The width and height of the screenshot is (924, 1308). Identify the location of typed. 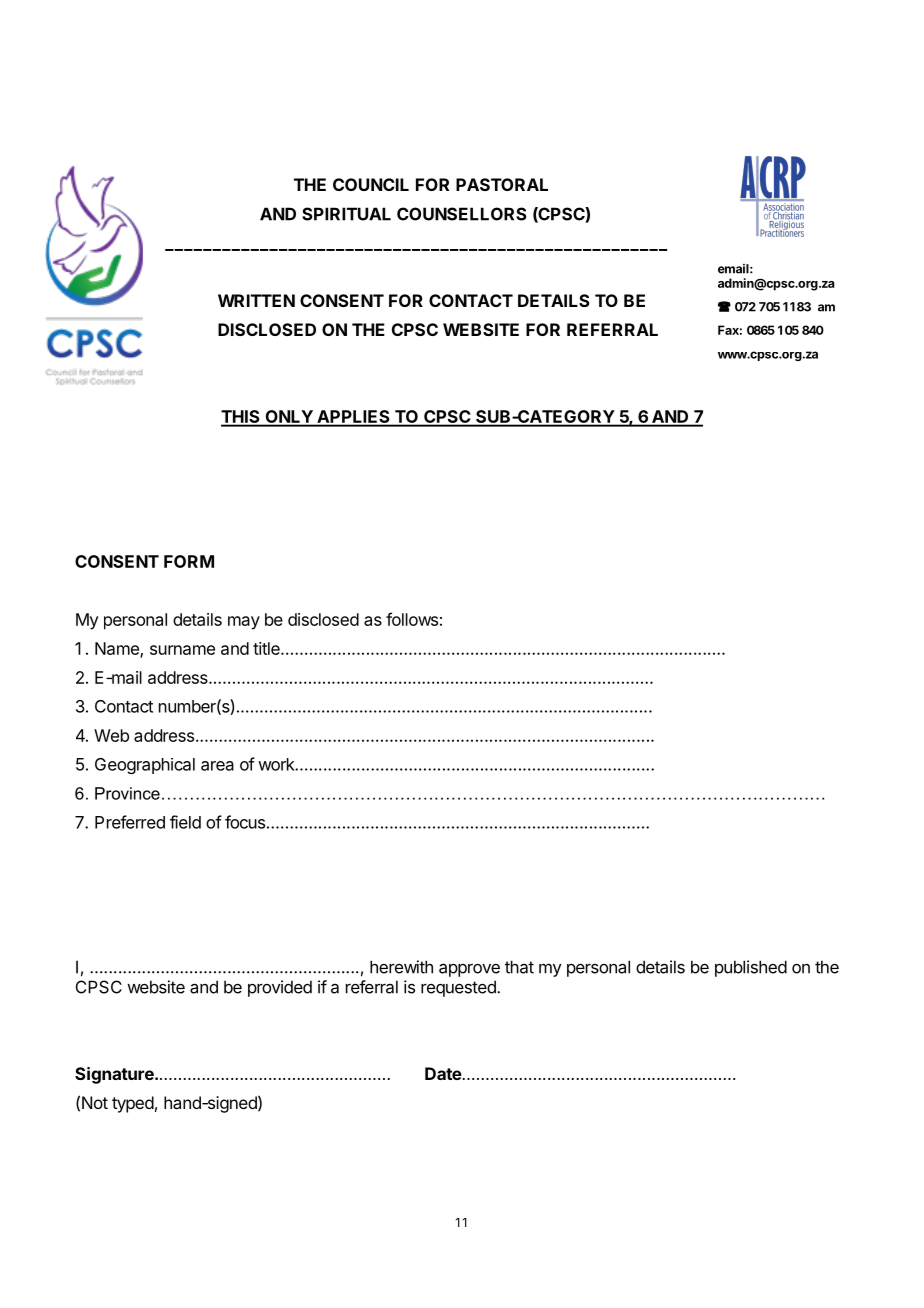
(133, 1104).
